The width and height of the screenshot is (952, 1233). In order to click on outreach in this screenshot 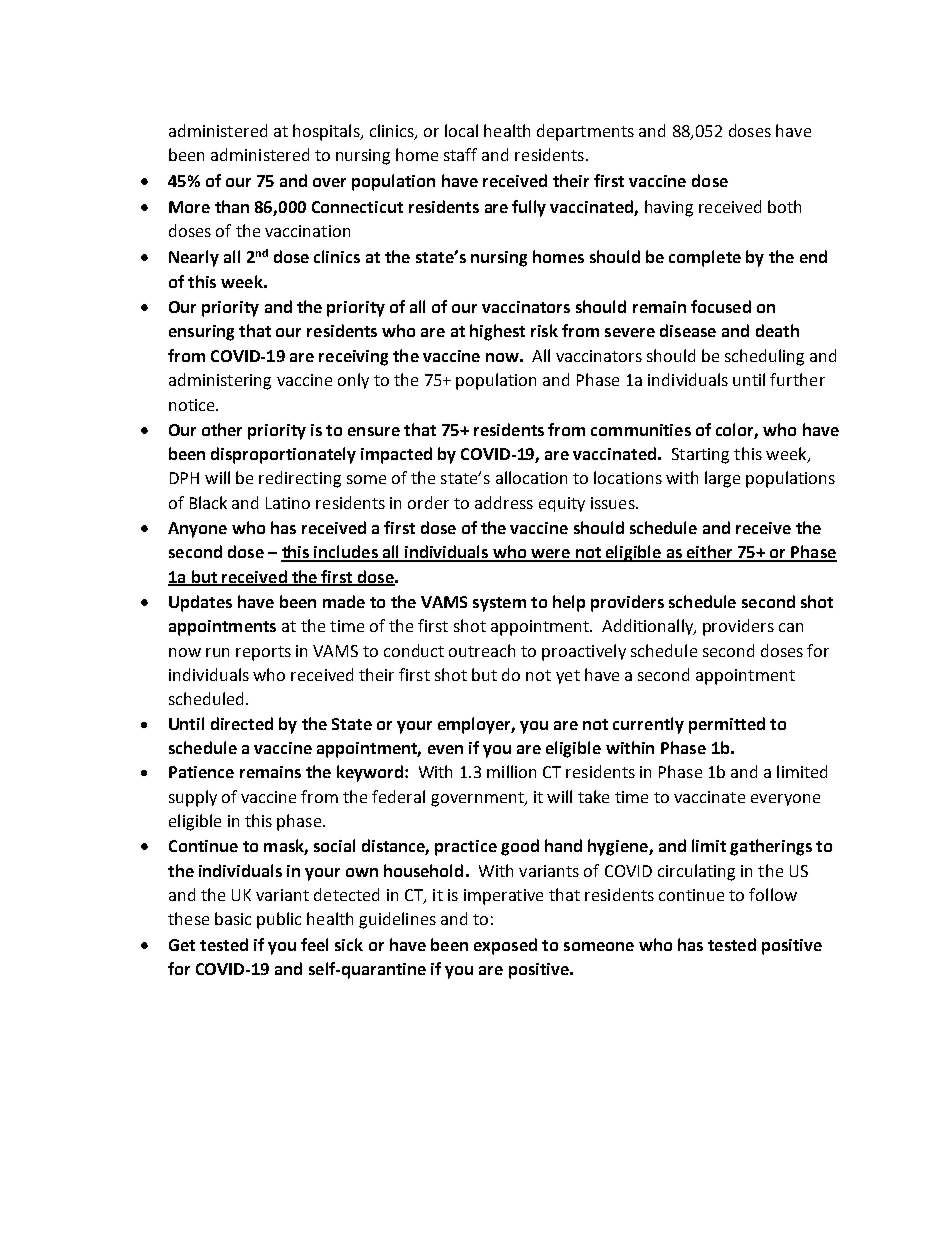, I will do `click(482, 650)`.
